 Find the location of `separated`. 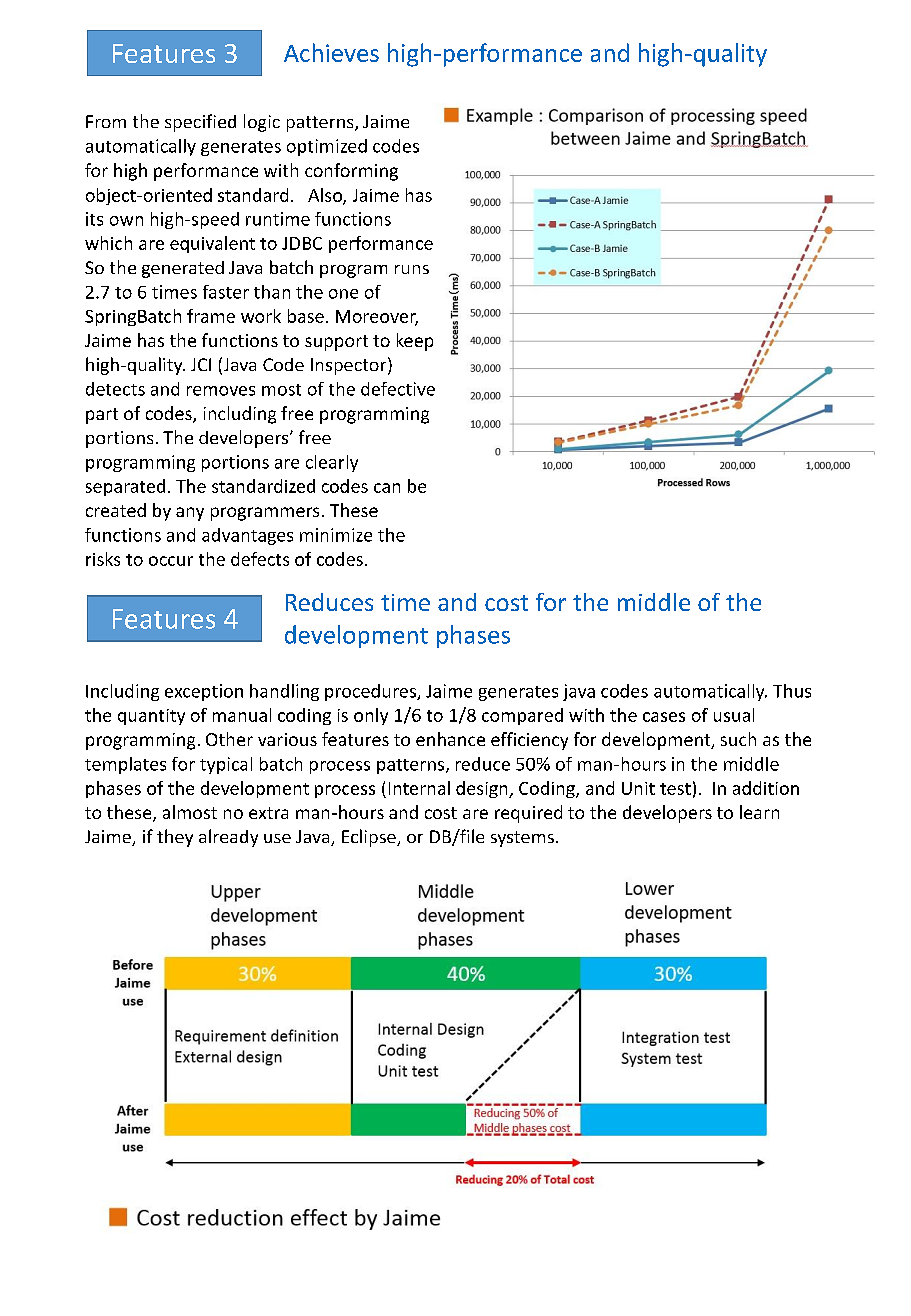

separated is located at coordinates (125, 487).
